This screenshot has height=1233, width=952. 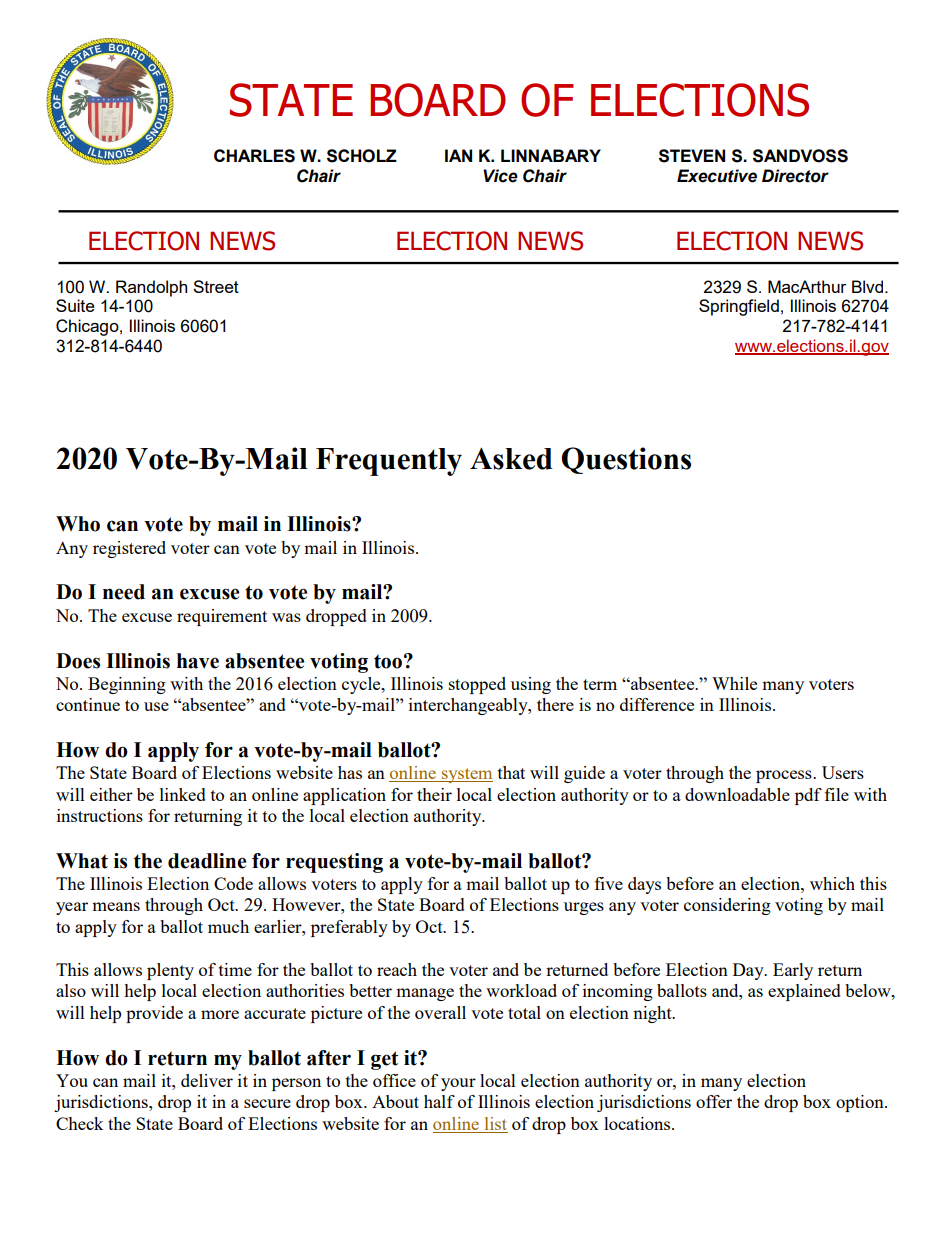 I want to click on CHARLES, so click(x=254, y=156).
